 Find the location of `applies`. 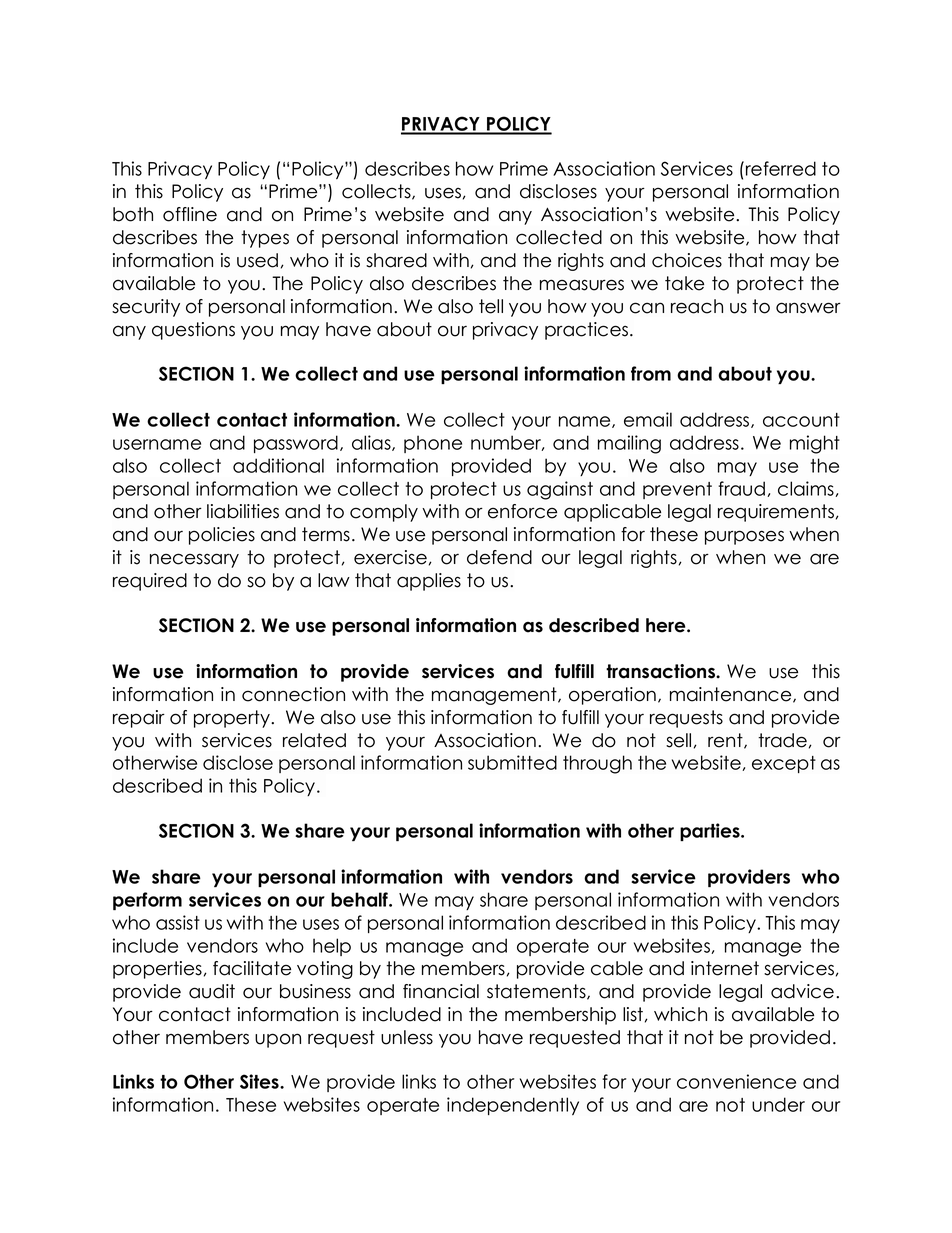

applies is located at coordinates (429, 582).
